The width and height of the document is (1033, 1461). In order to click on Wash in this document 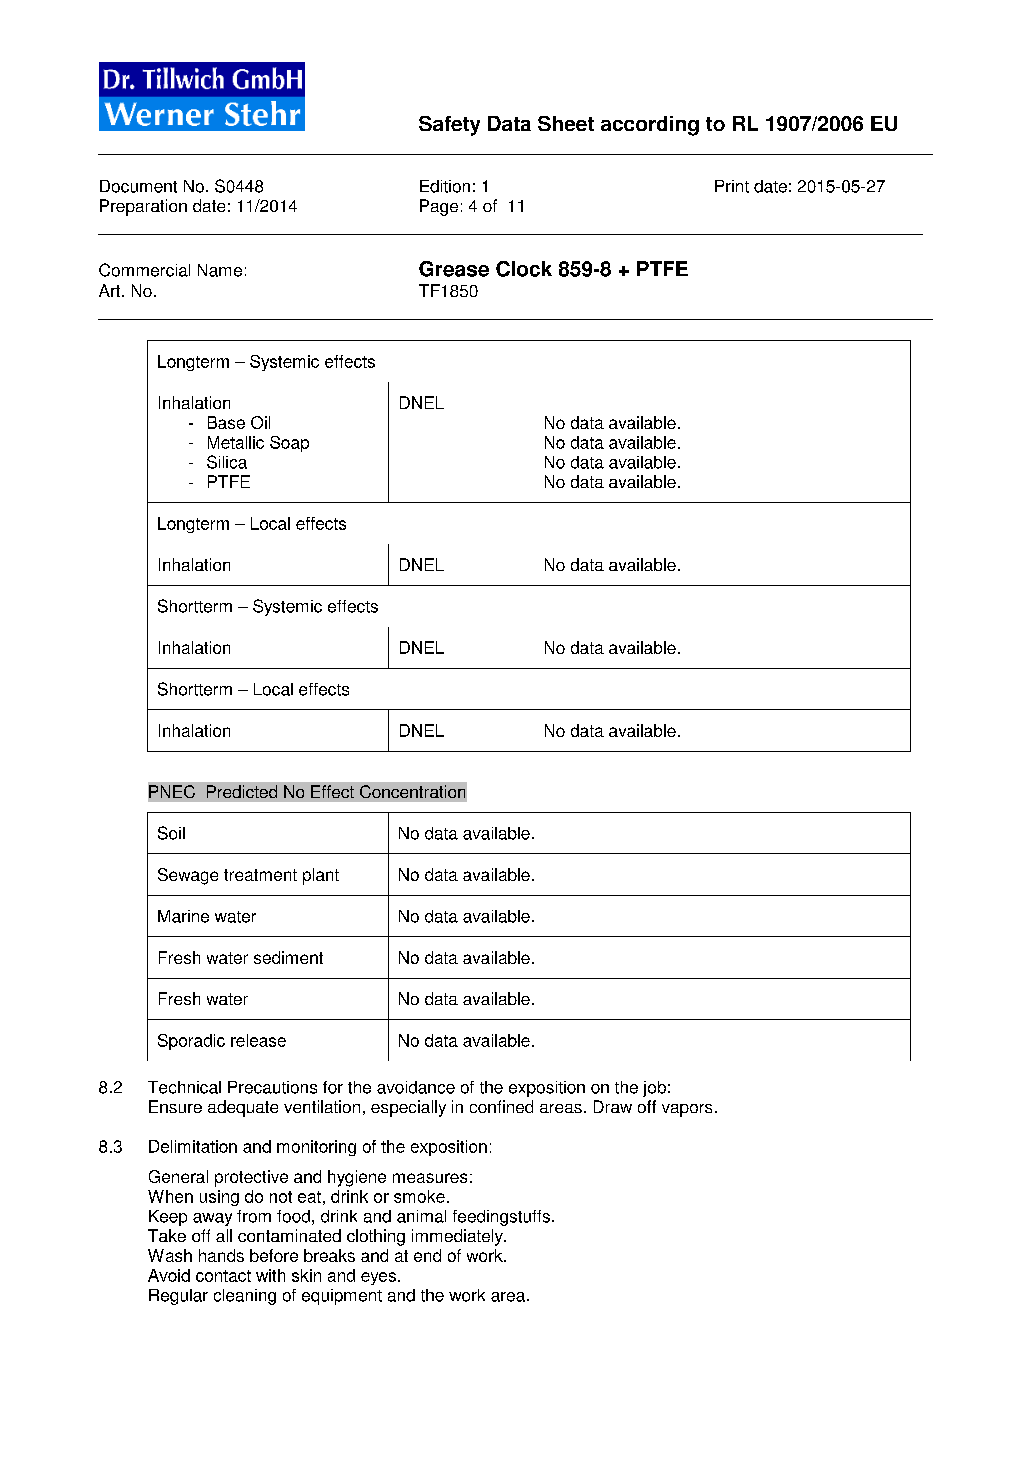, I will do `click(170, 1255)`.
